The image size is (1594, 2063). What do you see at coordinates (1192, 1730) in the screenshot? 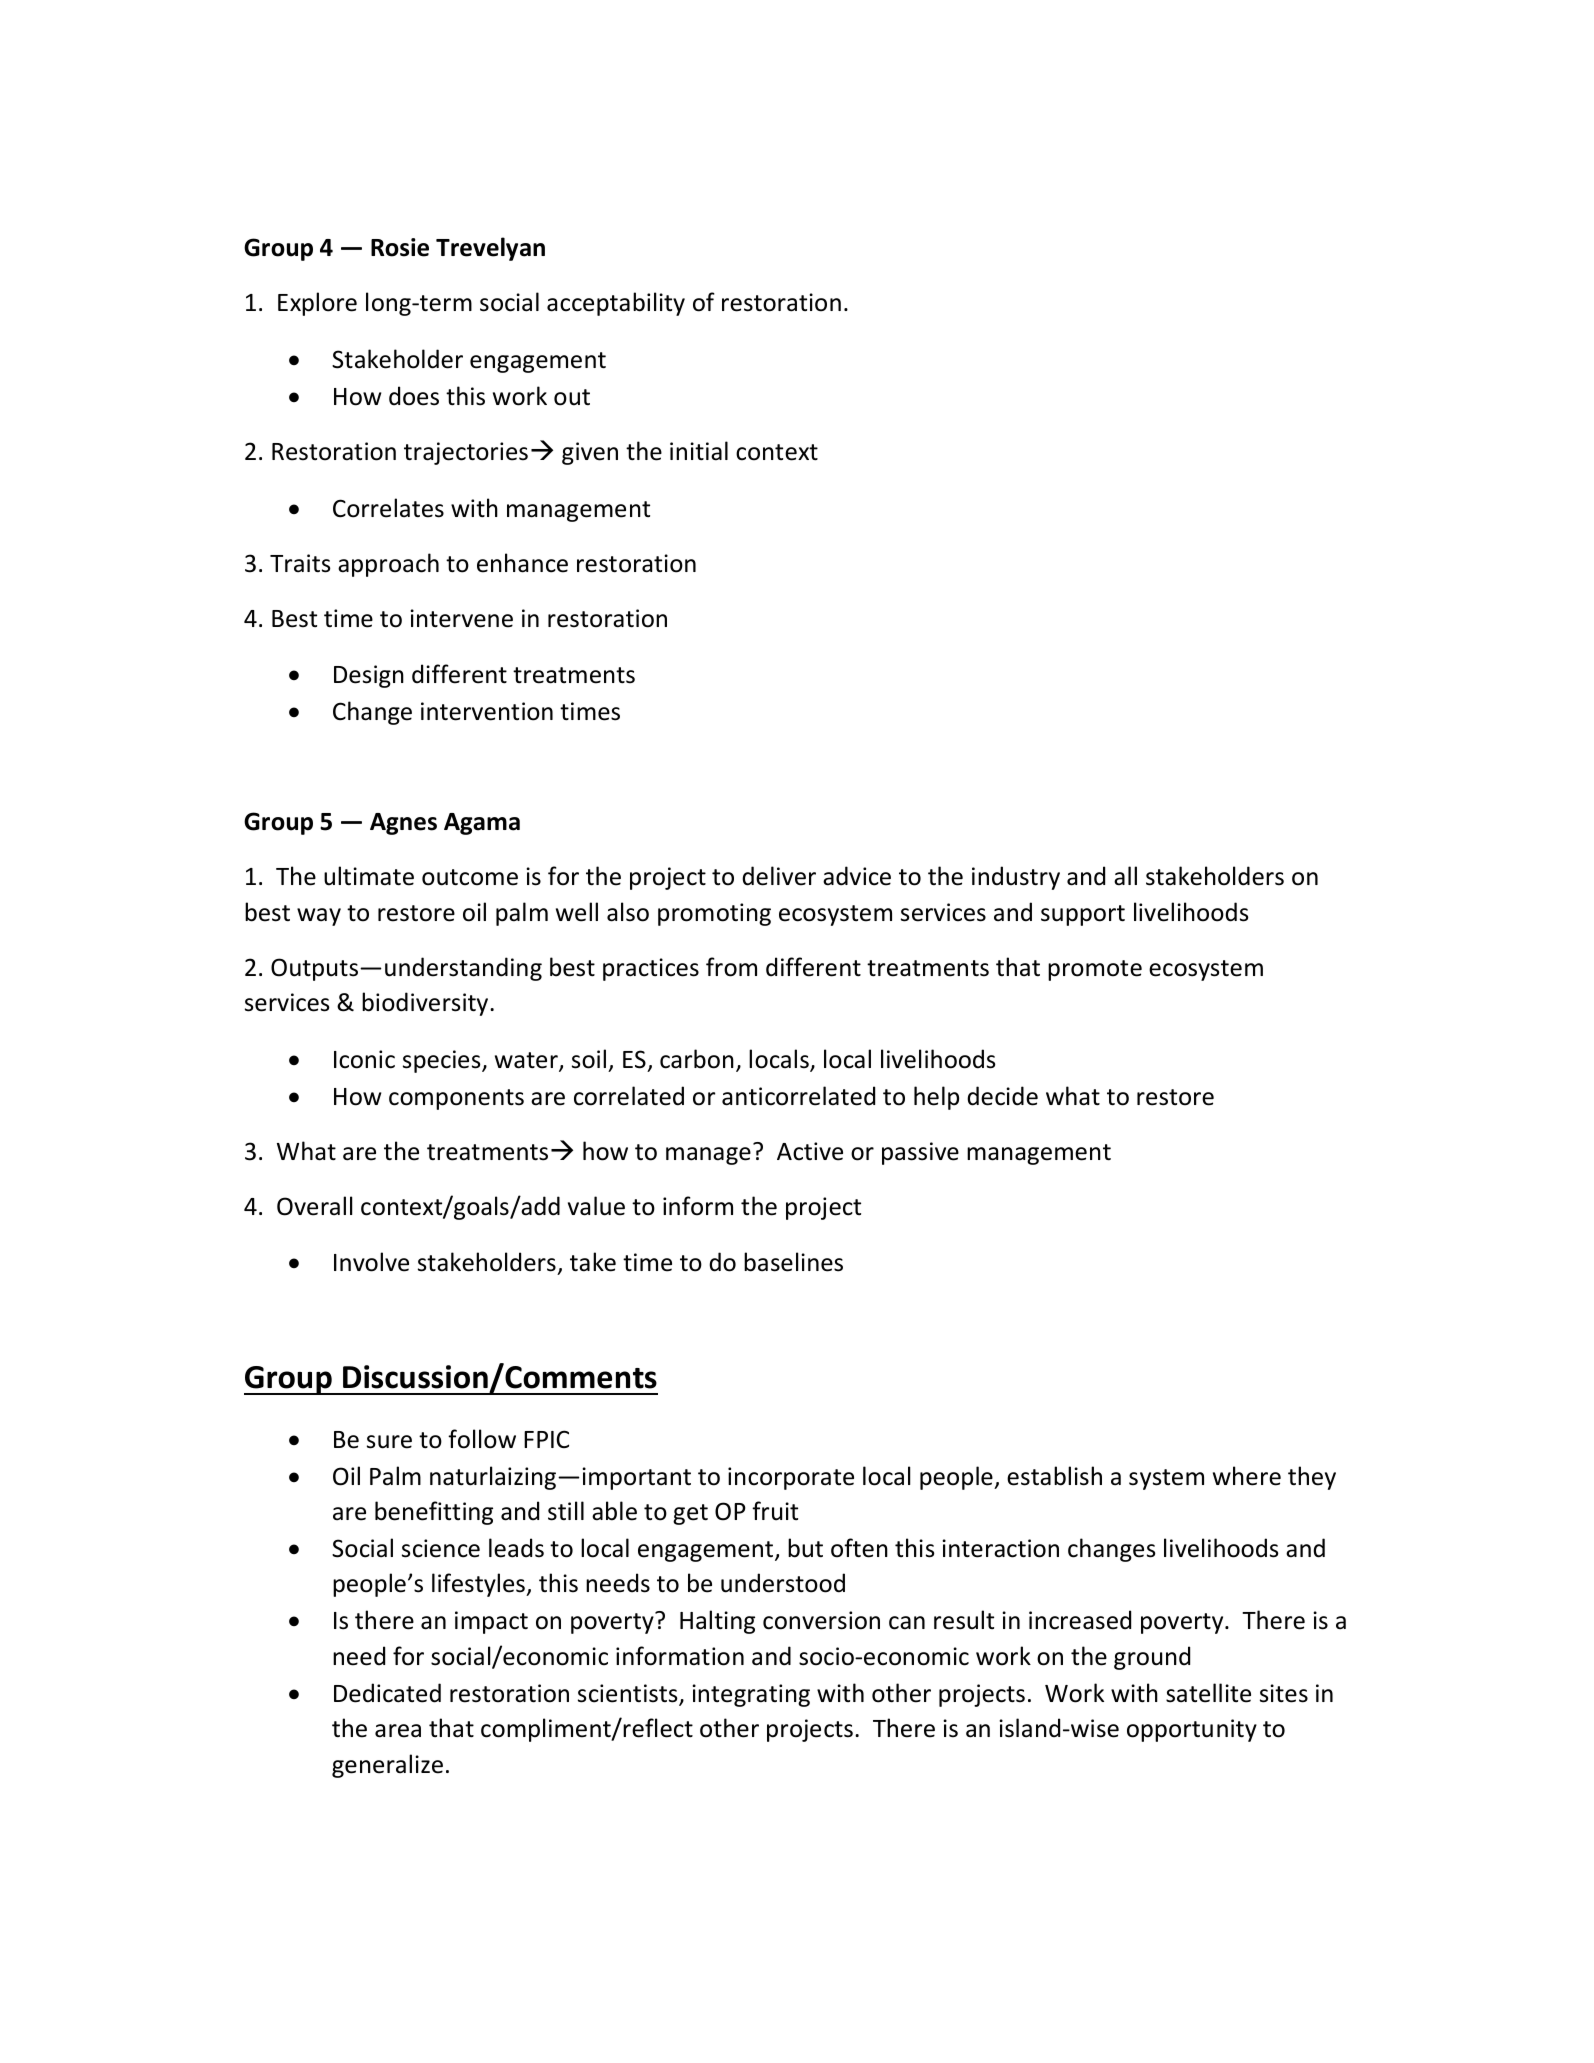
I see `opportunity` at bounding box center [1192, 1730].
